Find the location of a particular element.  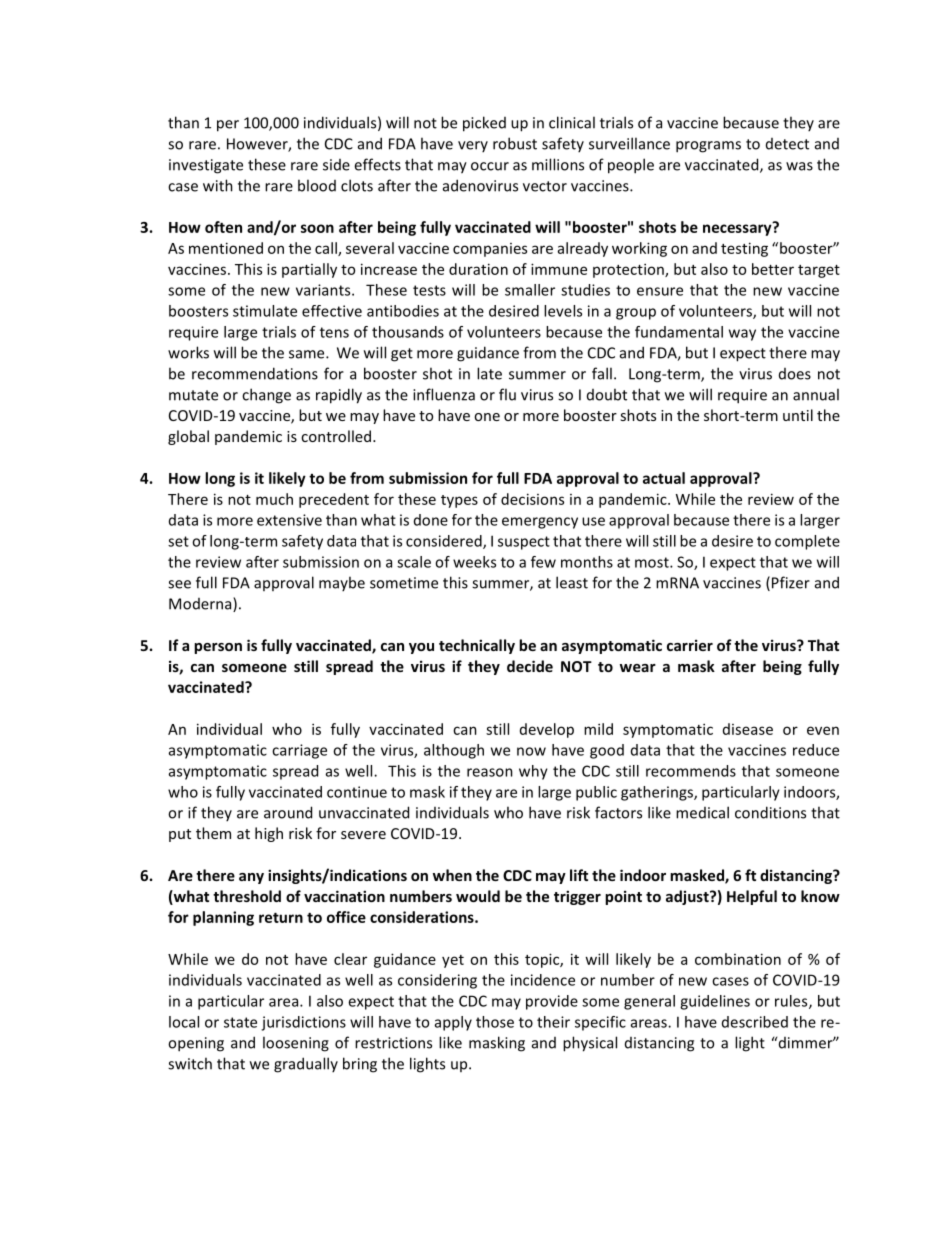

carrier is located at coordinates (690, 645).
